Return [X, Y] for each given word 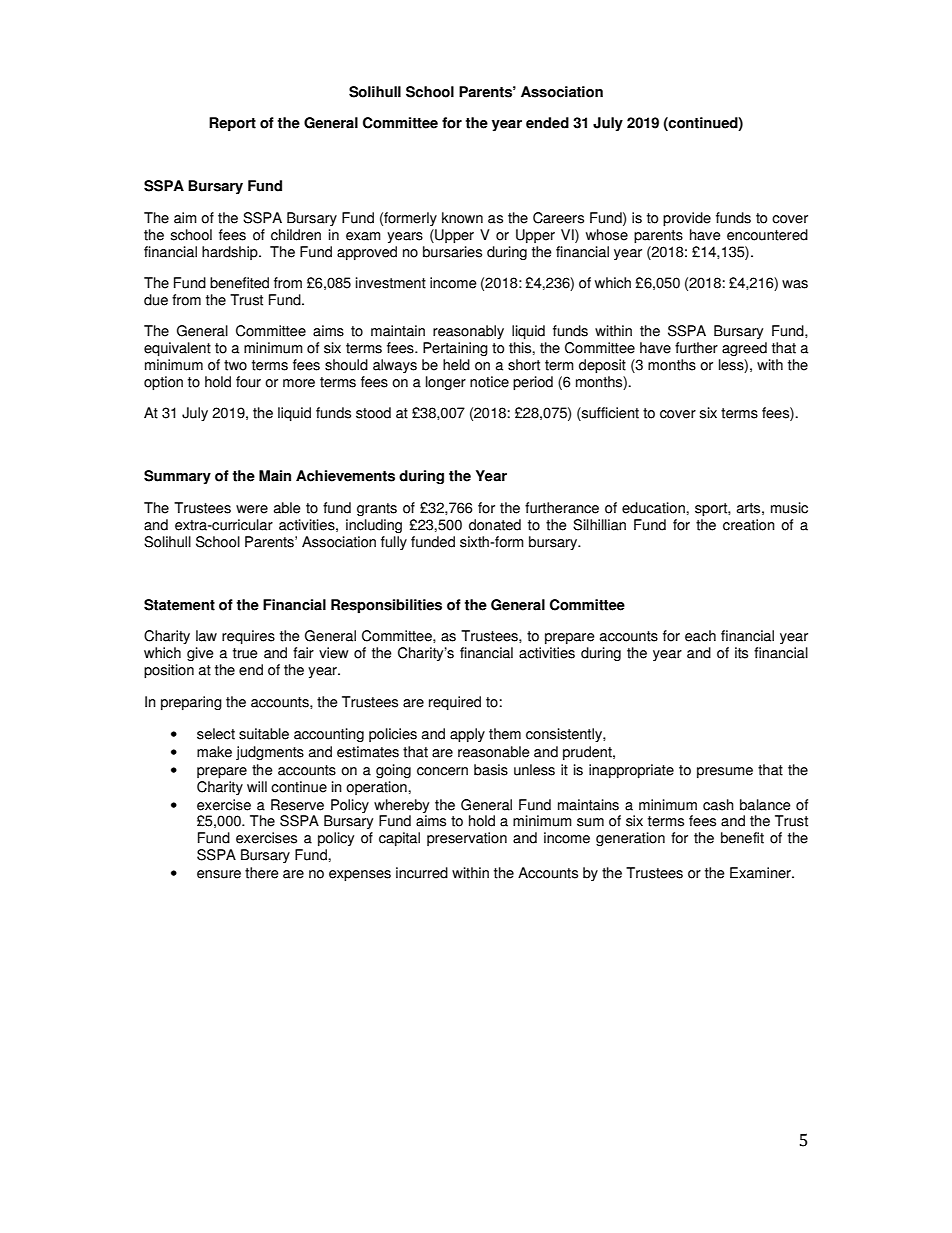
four [248, 382]
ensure [219, 874]
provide [687, 219]
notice [489, 382]
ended [547, 123]
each [700, 636]
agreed [744, 349]
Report [232, 124]
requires [248, 637]
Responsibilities [386, 606]
